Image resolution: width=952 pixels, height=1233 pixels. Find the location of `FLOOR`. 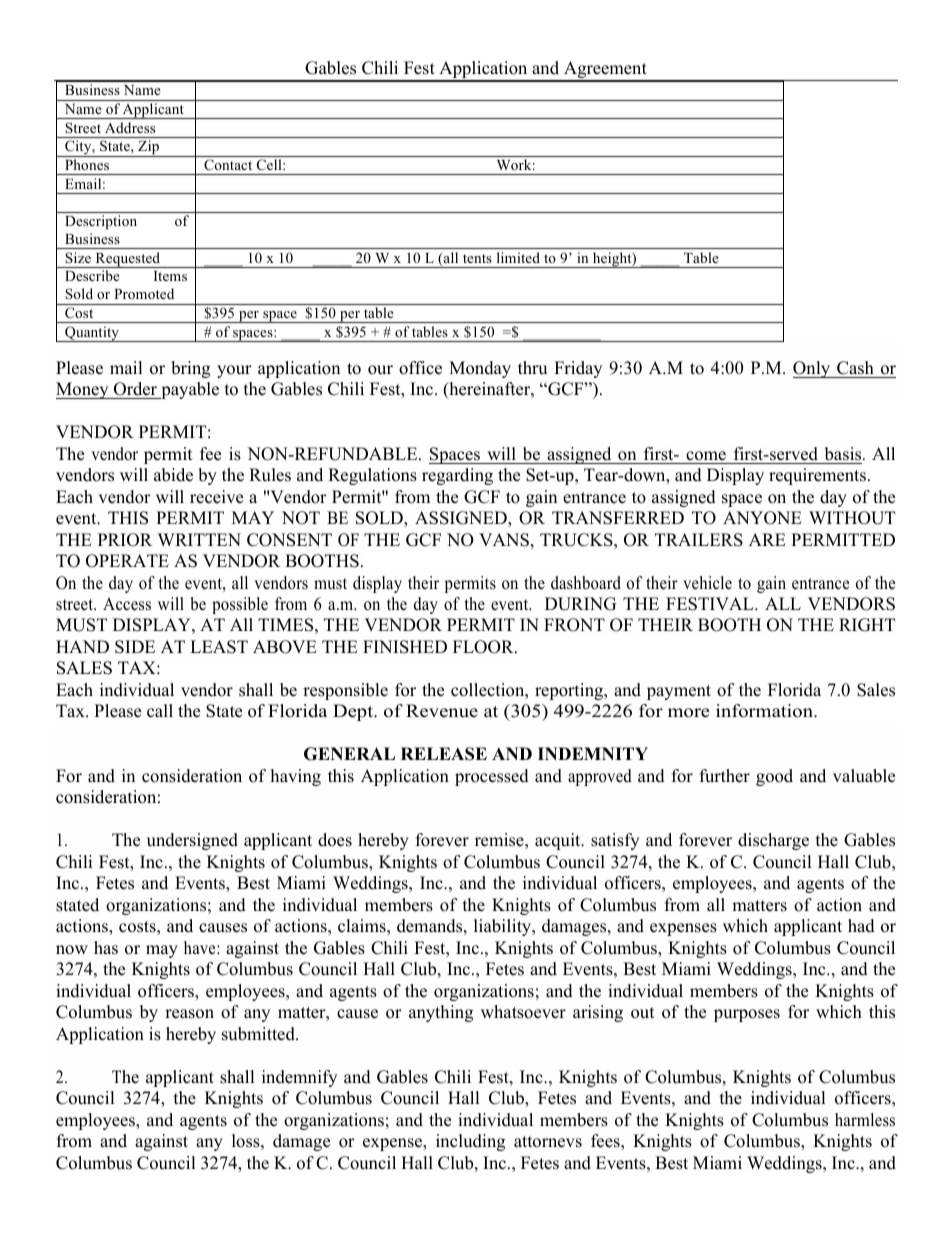

FLOOR is located at coordinates (484, 647).
